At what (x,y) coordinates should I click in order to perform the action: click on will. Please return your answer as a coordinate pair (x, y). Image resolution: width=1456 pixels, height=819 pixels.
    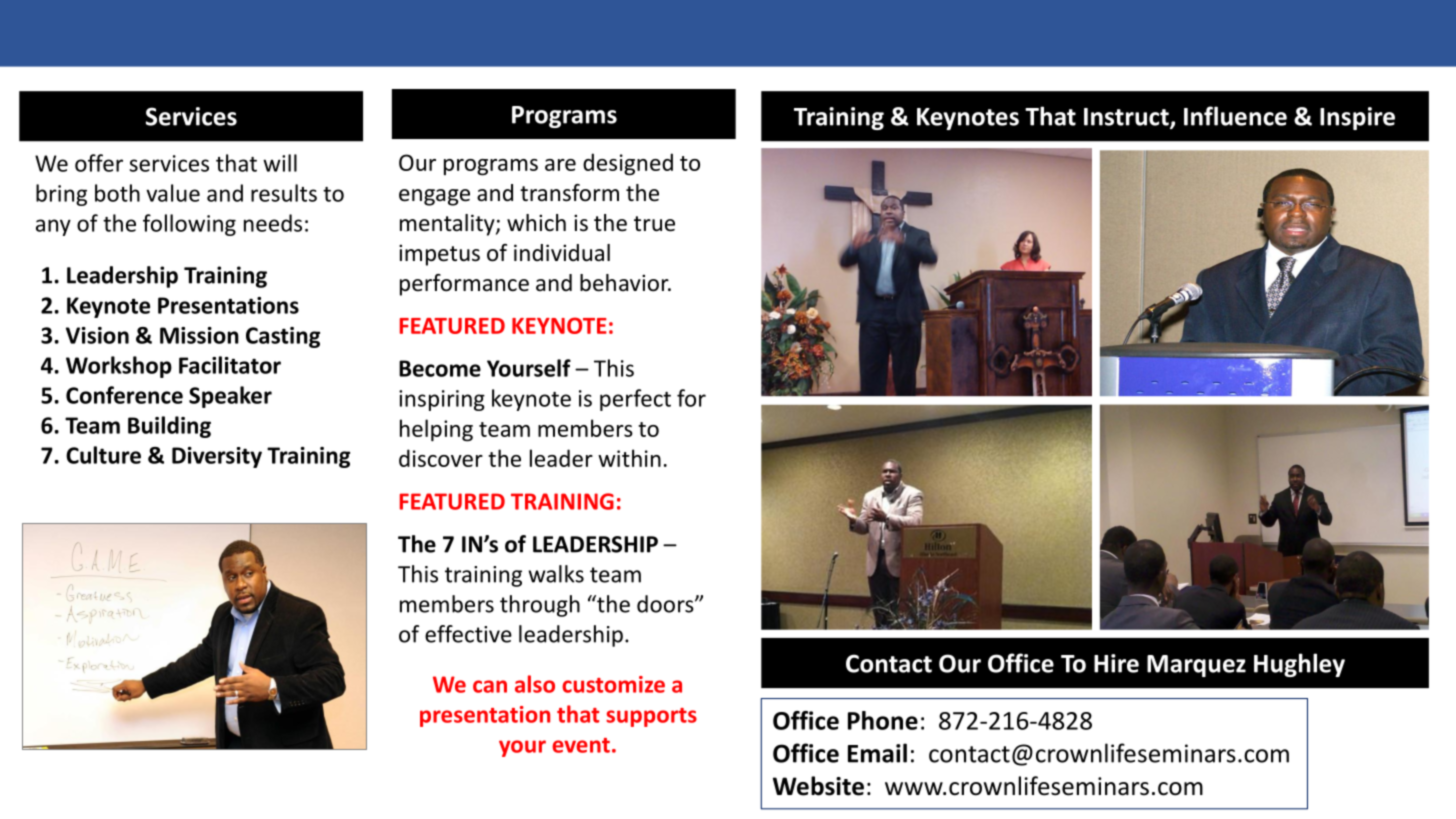
    Looking at the image, I should click on (280, 163).
